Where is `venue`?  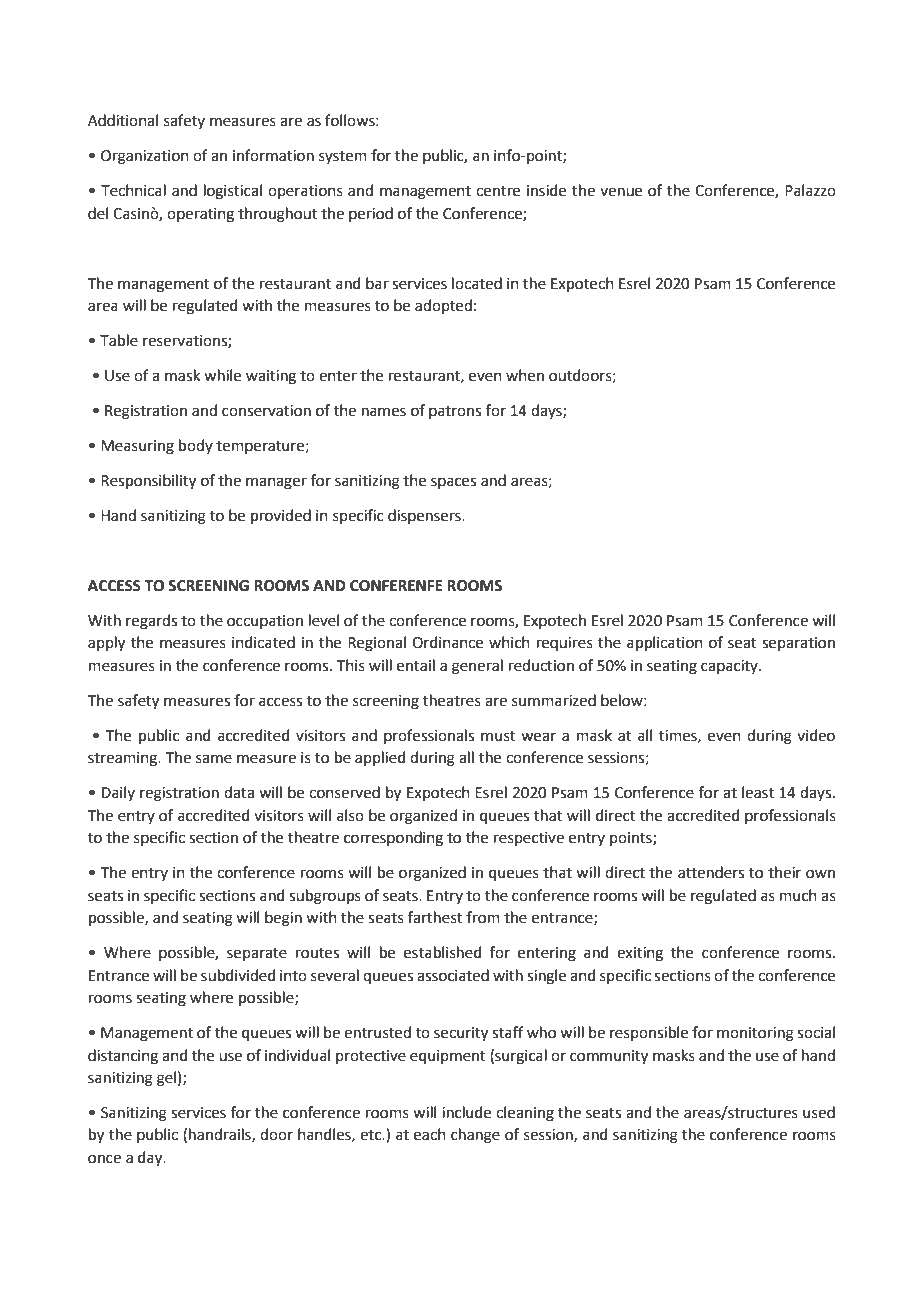 venue is located at coordinates (621, 192).
